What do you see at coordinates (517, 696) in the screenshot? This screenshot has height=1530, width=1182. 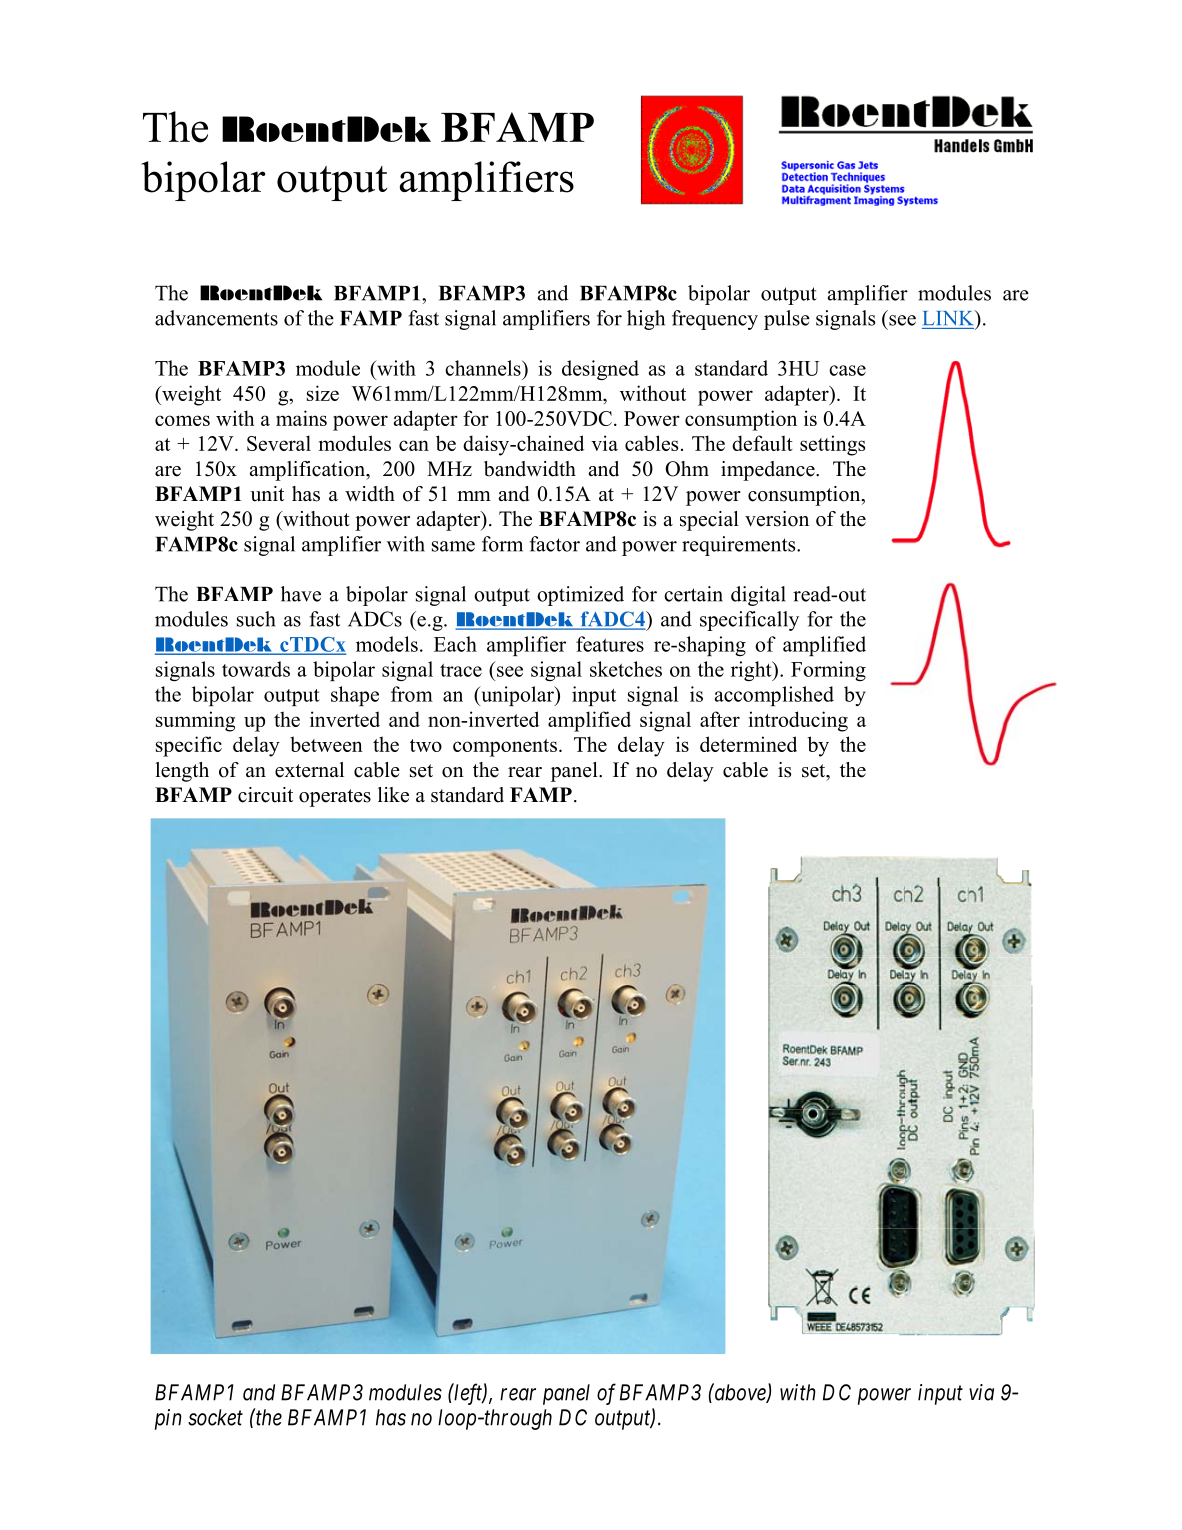 I see `unipolar` at bounding box center [517, 696].
